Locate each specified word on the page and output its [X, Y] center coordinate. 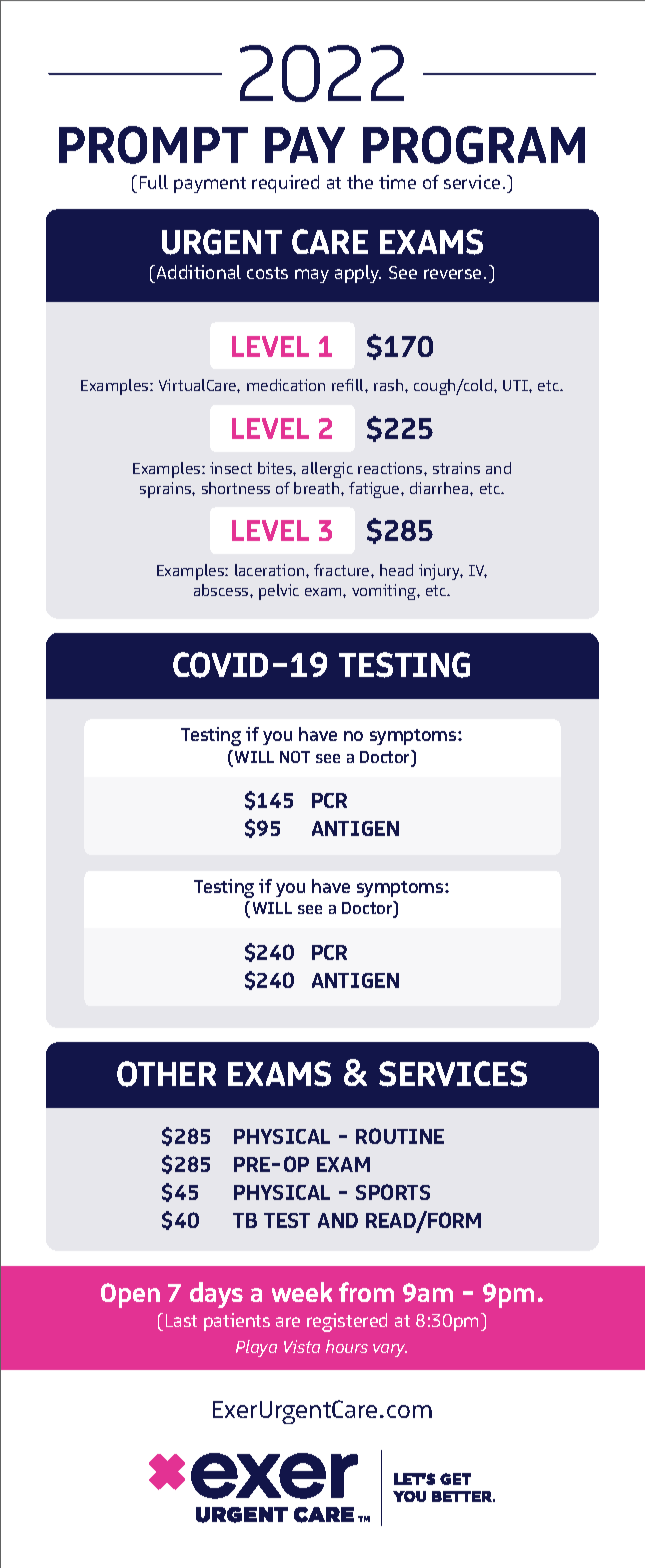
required [285, 184]
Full [154, 182]
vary [390, 1350]
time [397, 182]
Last [181, 1320]
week [302, 1292]
